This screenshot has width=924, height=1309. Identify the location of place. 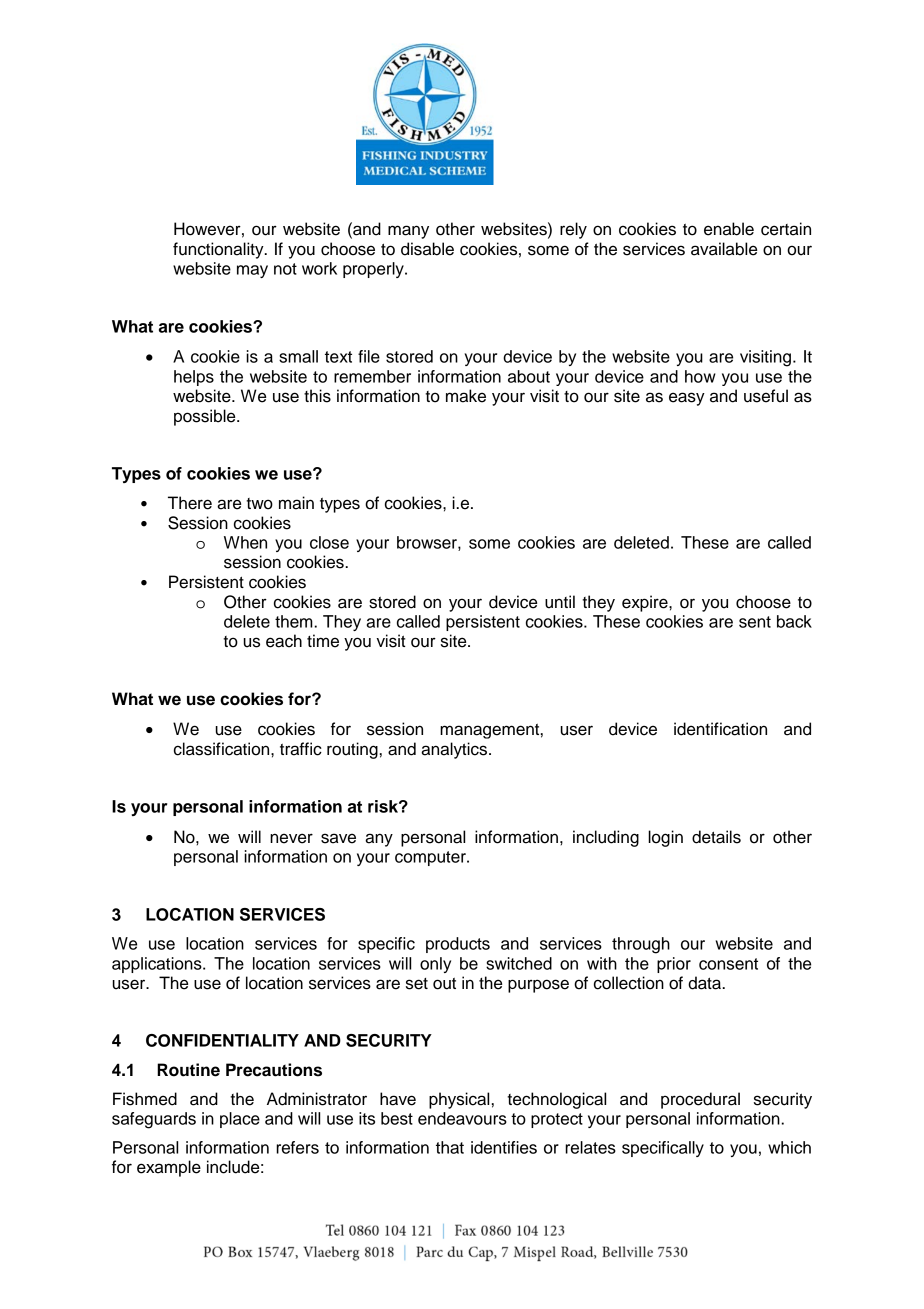
(240, 1120).
